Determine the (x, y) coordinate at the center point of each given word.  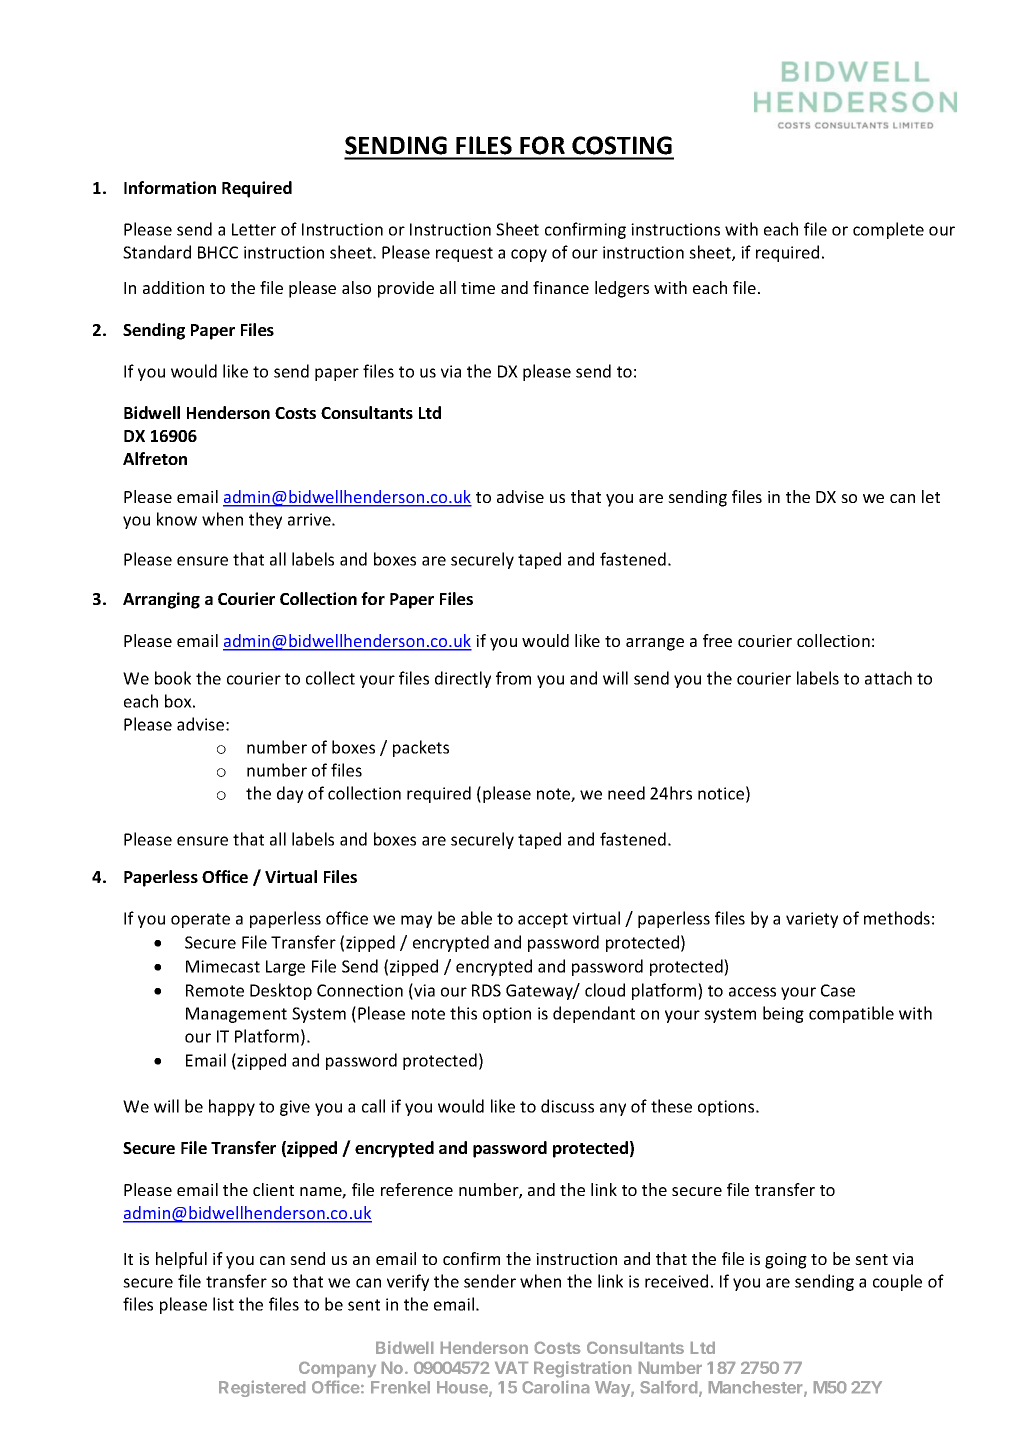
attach (888, 678)
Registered (262, 1389)
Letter (254, 229)
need (626, 793)
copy (529, 255)
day (290, 794)
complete (888, 230)
